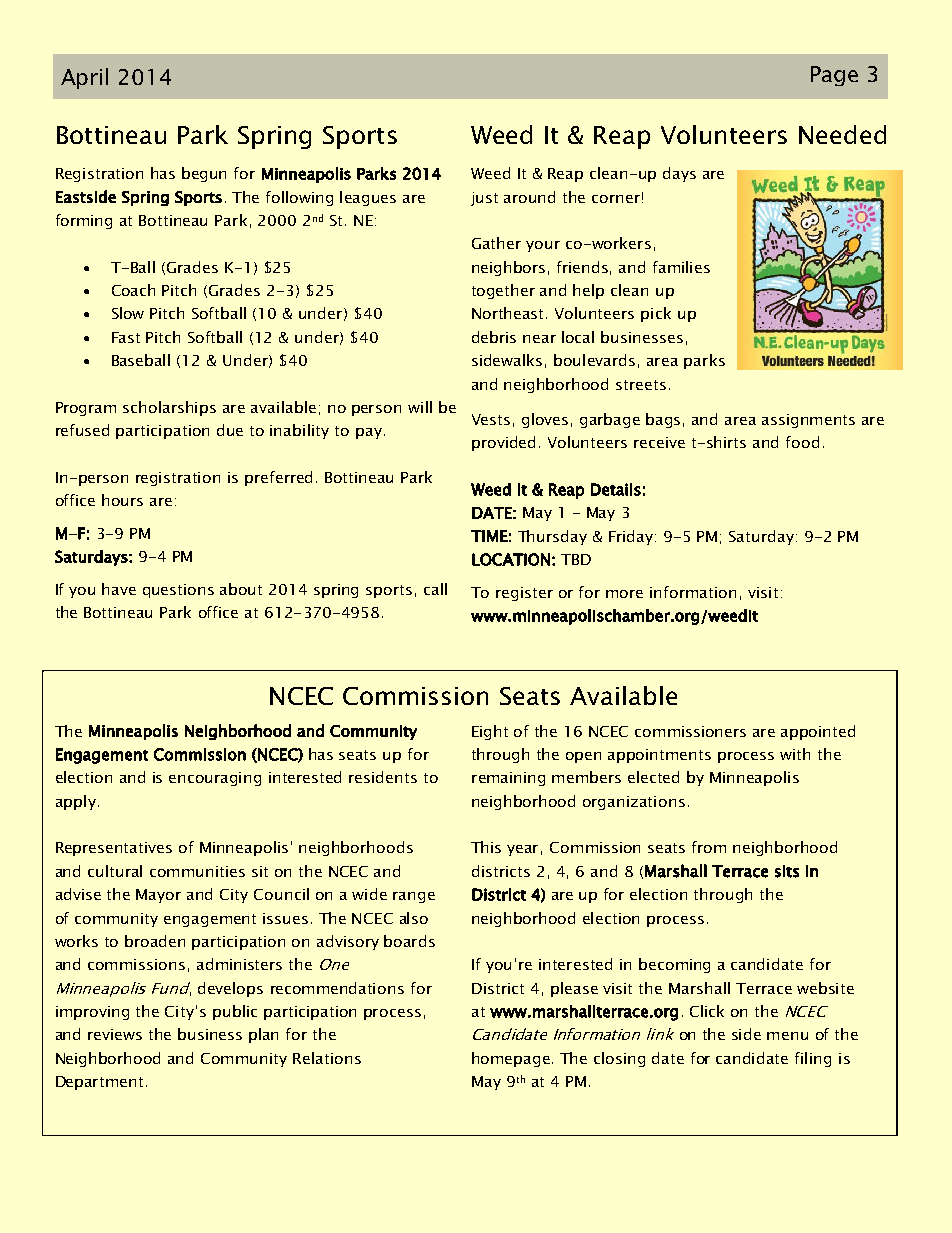 The height and width of the screenshot is (1233, 952). What do you see at coordinates (178, 591) in the screenshot?
I see `questions` at bounding box center [178, 591].
